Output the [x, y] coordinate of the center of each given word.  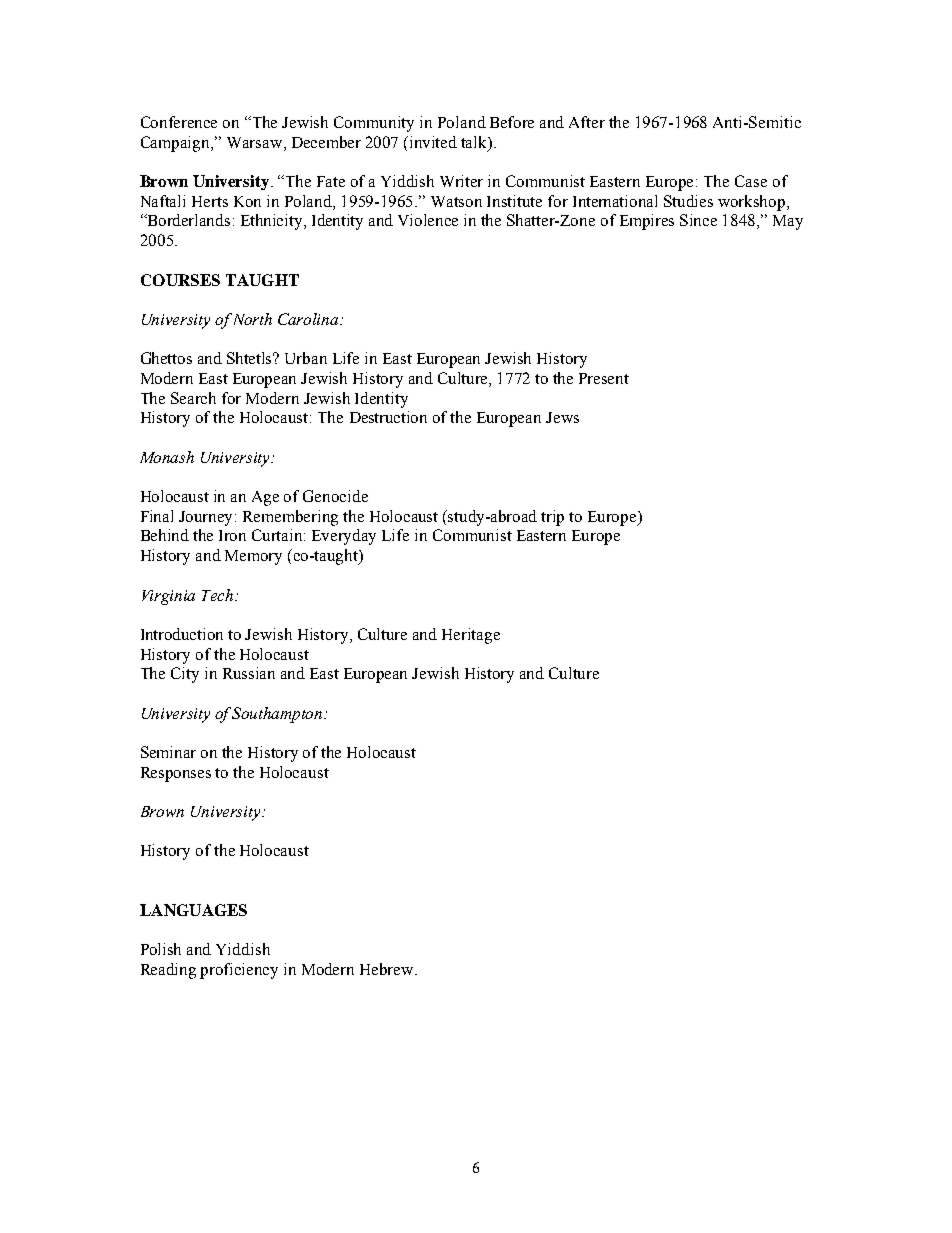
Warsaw [256, 142]
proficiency [239, 971]
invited [433, 142]
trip [552, 518]
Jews [562, 417]
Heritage [471, 636]
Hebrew [388, 969]
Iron [232, 535]
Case [751, 181]
